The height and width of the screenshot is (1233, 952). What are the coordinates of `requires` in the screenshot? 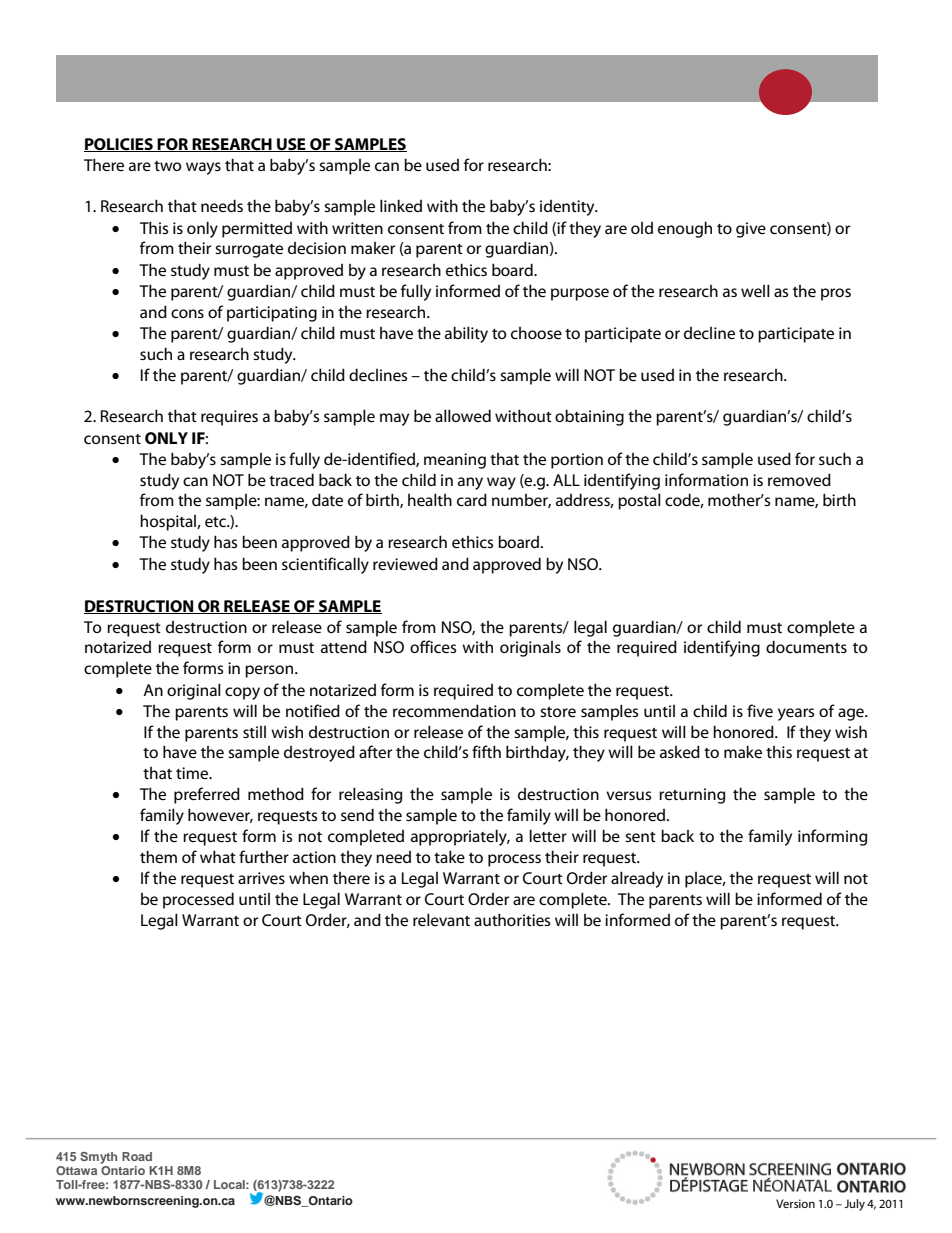 It's located at (229, 418).
